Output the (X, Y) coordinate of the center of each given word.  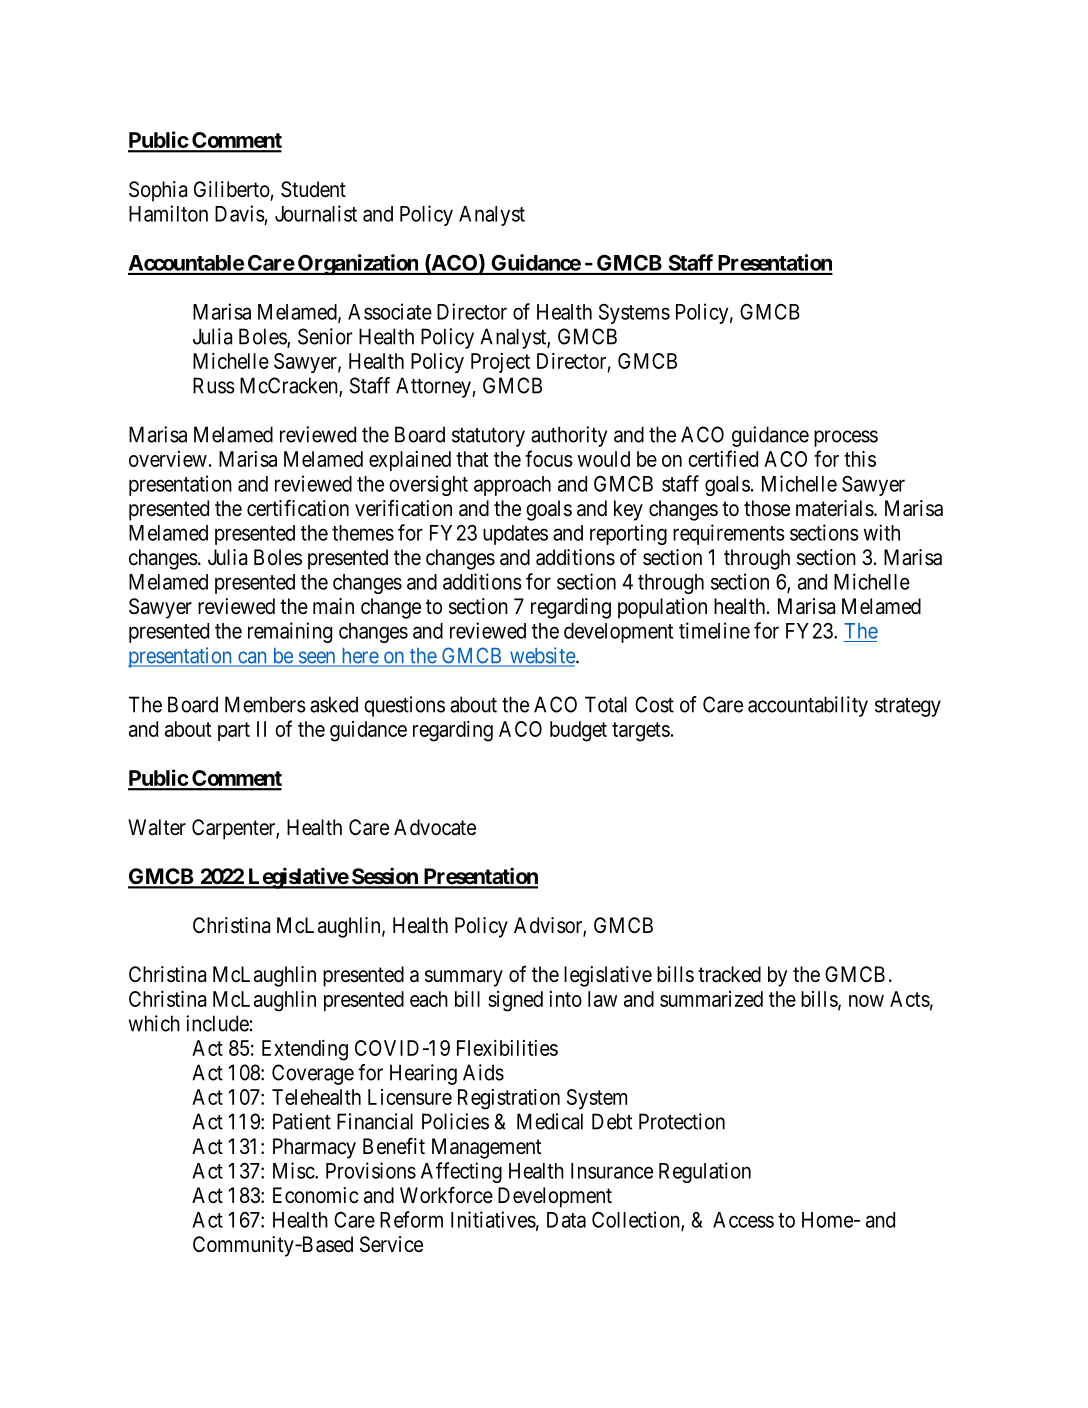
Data (566, 1220)
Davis (240, 213)
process (846, 438)
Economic (315, 1195)
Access (743, 1220)
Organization (357, 264)
